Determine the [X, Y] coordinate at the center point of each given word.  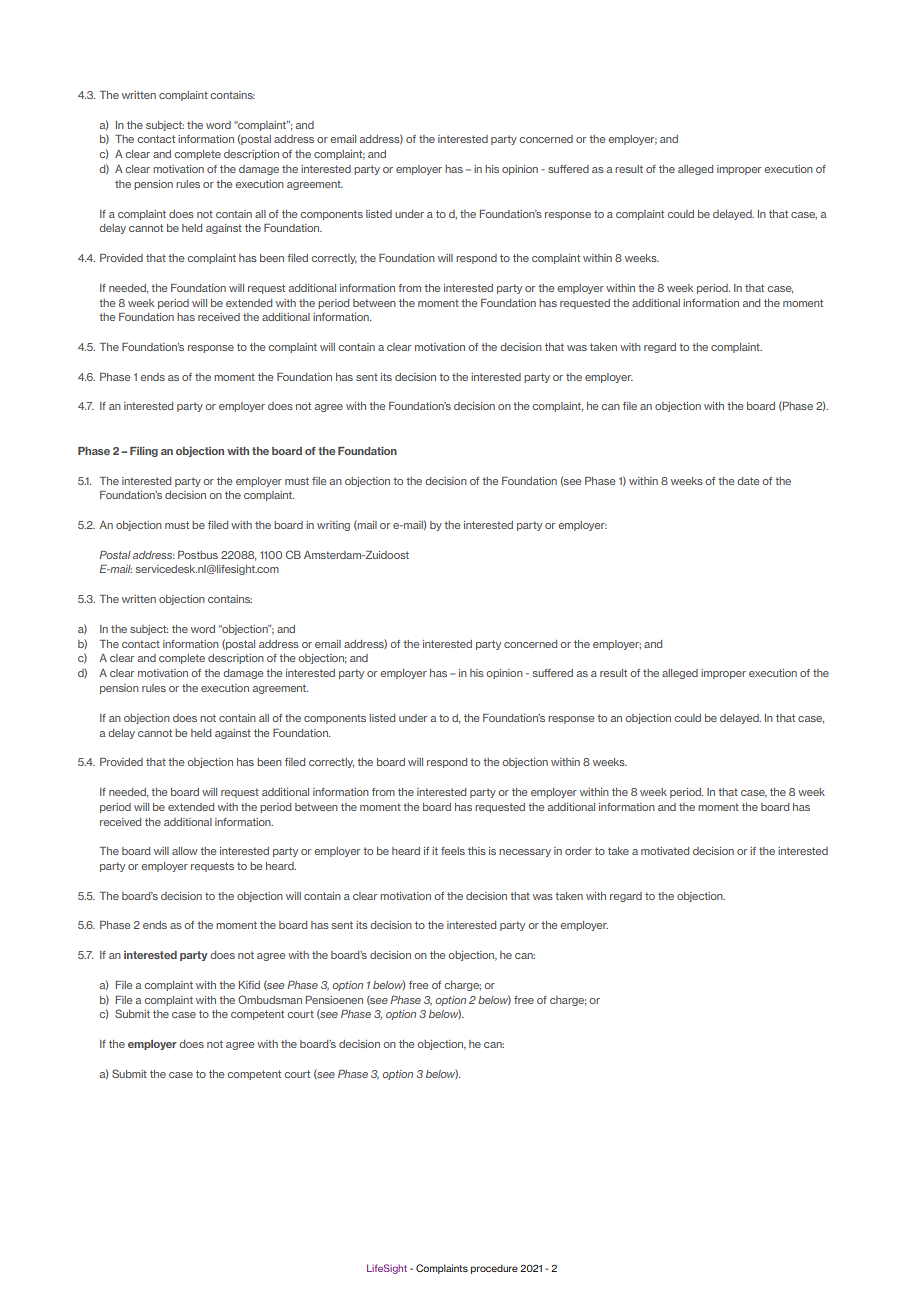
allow [185, 851]
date [748, 481]
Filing [144, 452]
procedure [494, 1269]
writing [333, 526]
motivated [665, 851]
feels [453, 851]
